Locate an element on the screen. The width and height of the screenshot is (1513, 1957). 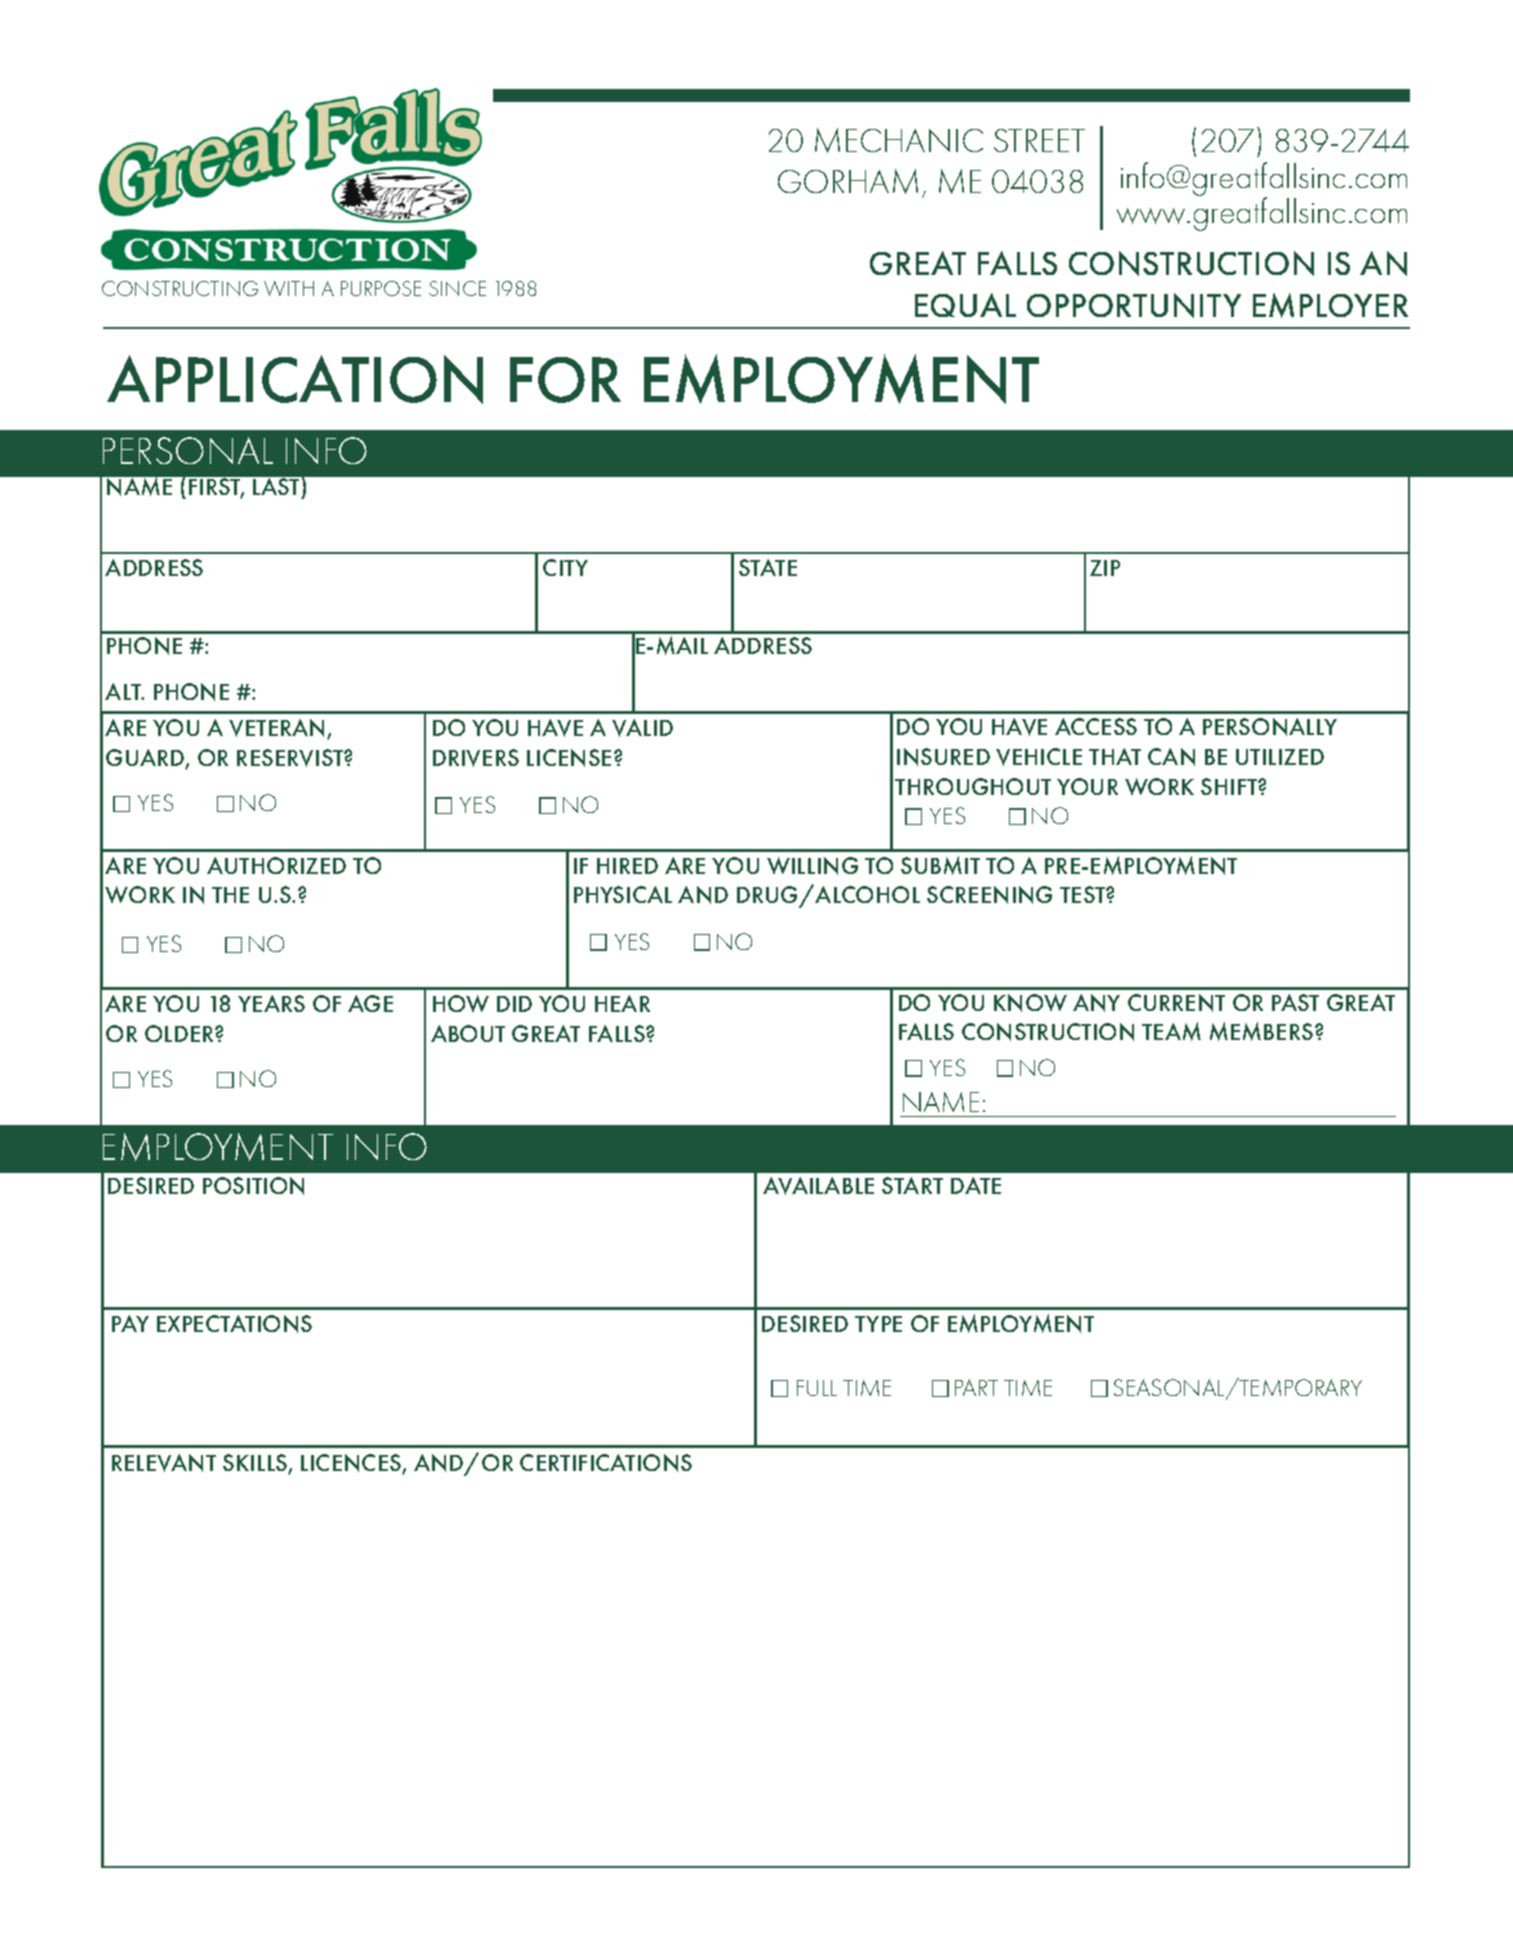
FULL is located at coordinates (817, 1388).
